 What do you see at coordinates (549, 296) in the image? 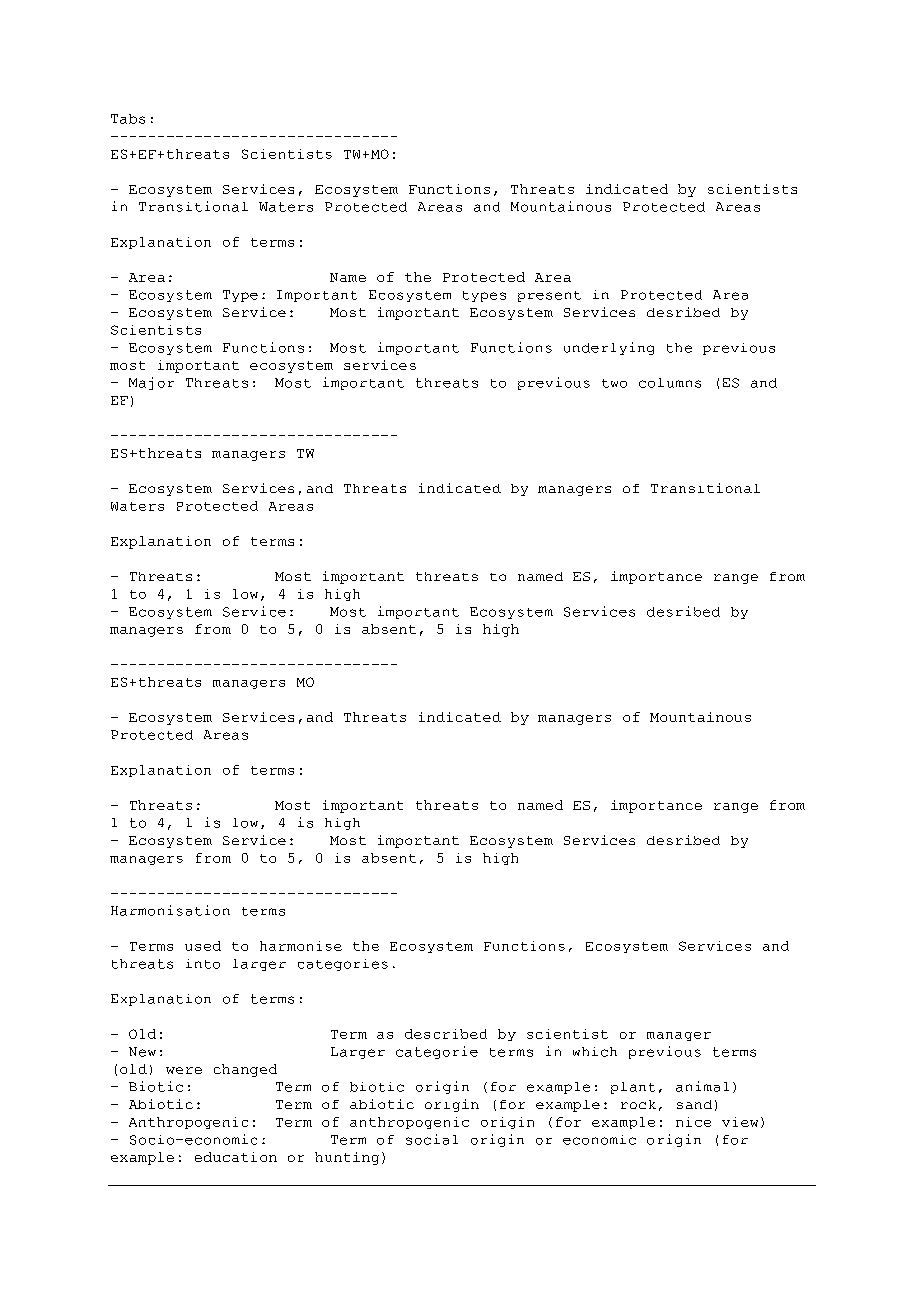
I see `present` at bounding box center [549, 296].
